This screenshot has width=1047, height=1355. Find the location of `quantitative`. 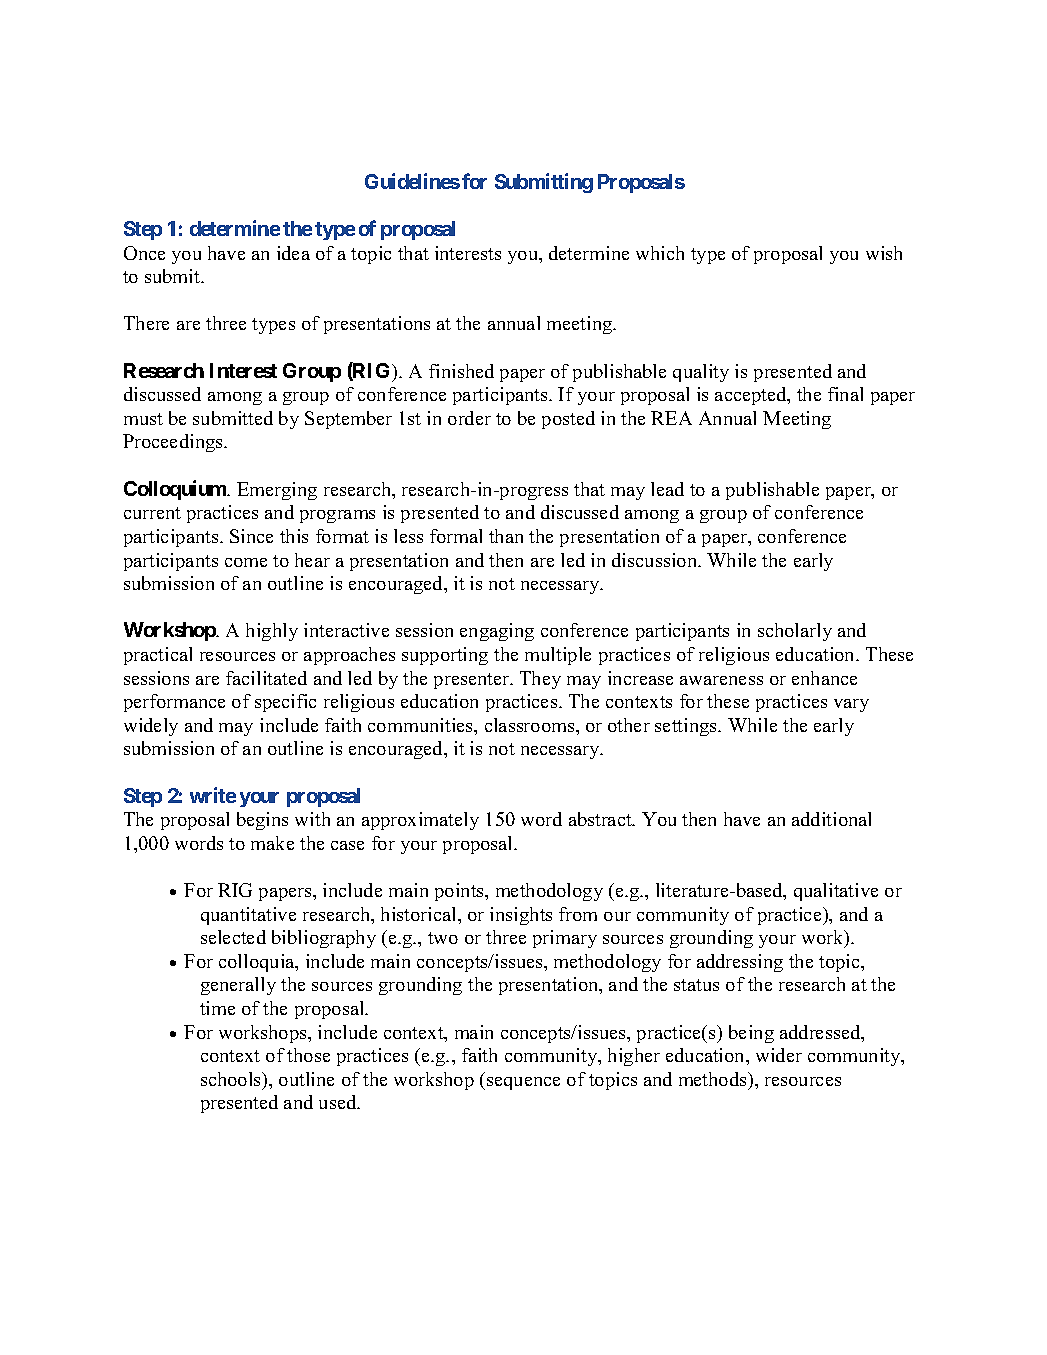

quantitative is located at coordinates (248, 916).
